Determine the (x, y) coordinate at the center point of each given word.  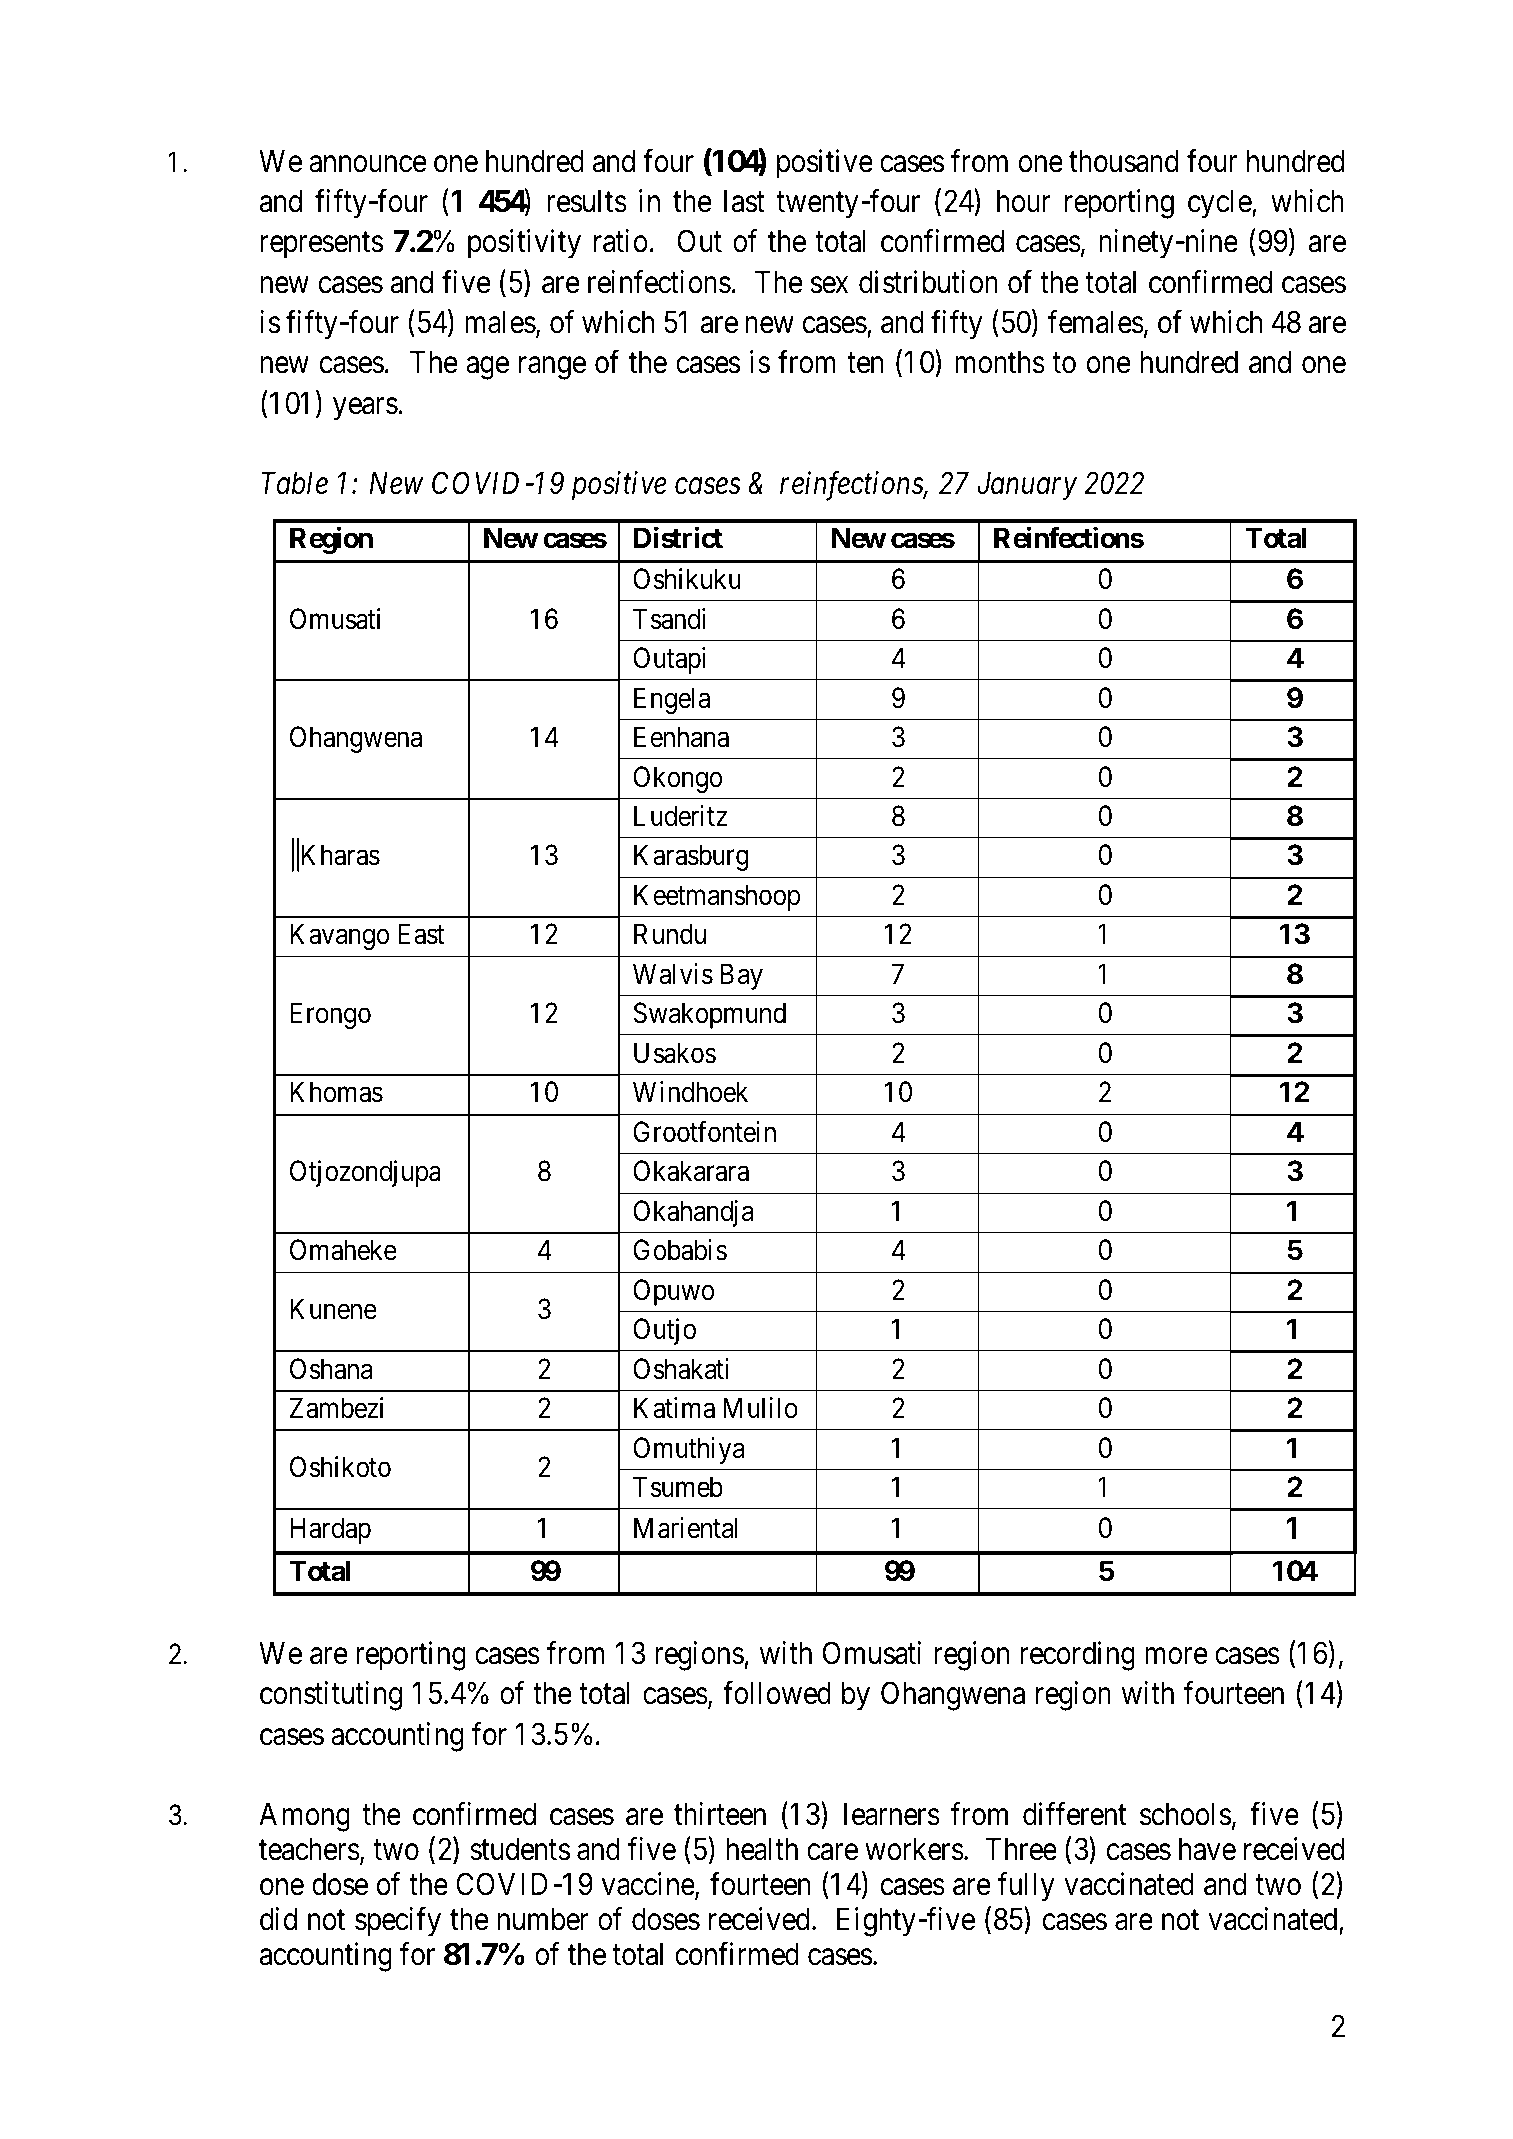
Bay (742, 977)
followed (777, 1693)
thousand (1124, 161)
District (678, 538)
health (762, 1849)
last (744, 201)
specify (398, 1922)
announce (368, 164)
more (1176, 1656)
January (1027, 486)
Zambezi (336, 1408)
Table (294, 483)
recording (1078, 1656)
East (421, 934)
